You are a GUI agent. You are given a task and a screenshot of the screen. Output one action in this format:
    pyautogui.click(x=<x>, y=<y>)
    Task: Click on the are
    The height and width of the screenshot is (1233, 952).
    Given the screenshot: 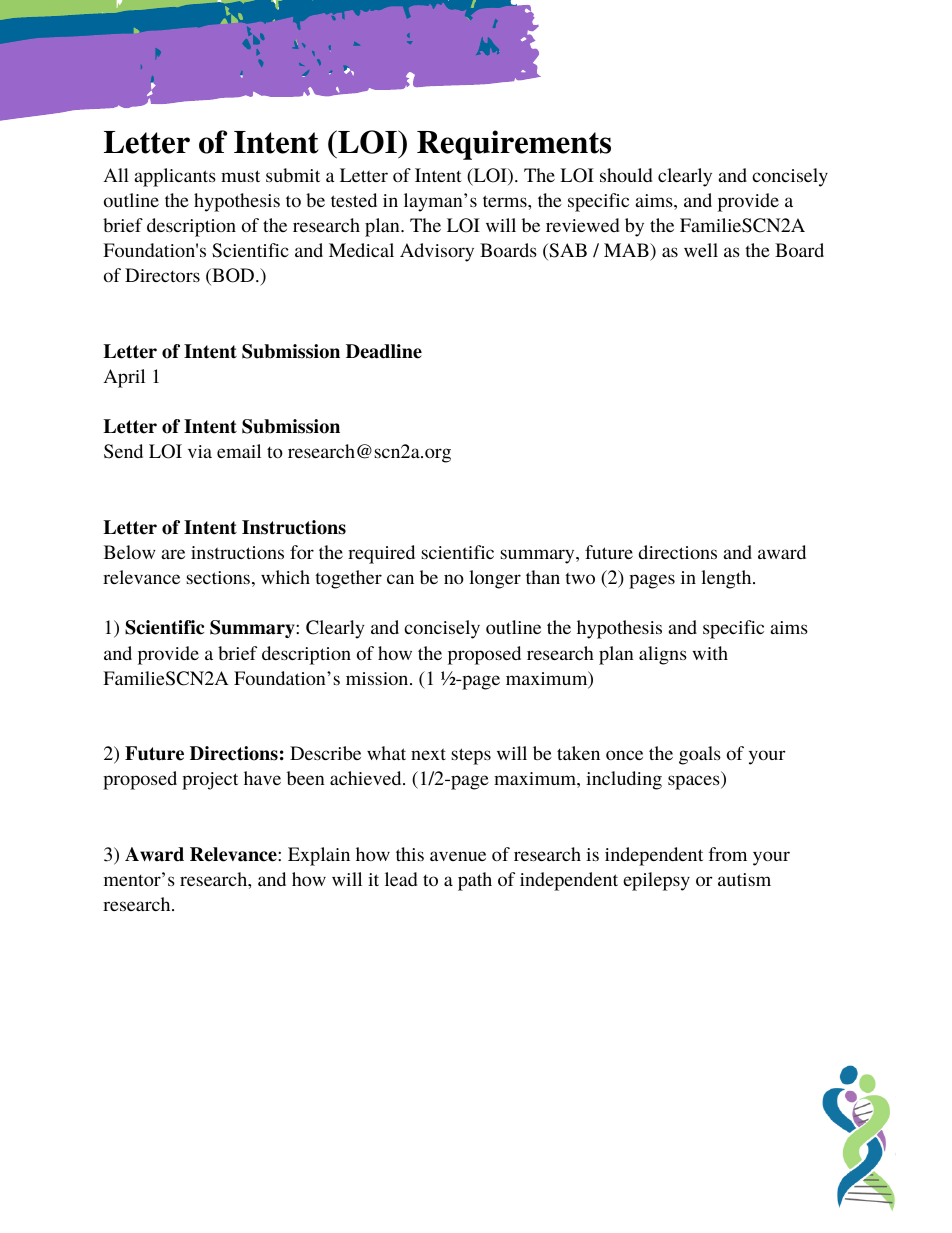 What is the action you would take?
    pyautogui.click(x=173, y=554)
